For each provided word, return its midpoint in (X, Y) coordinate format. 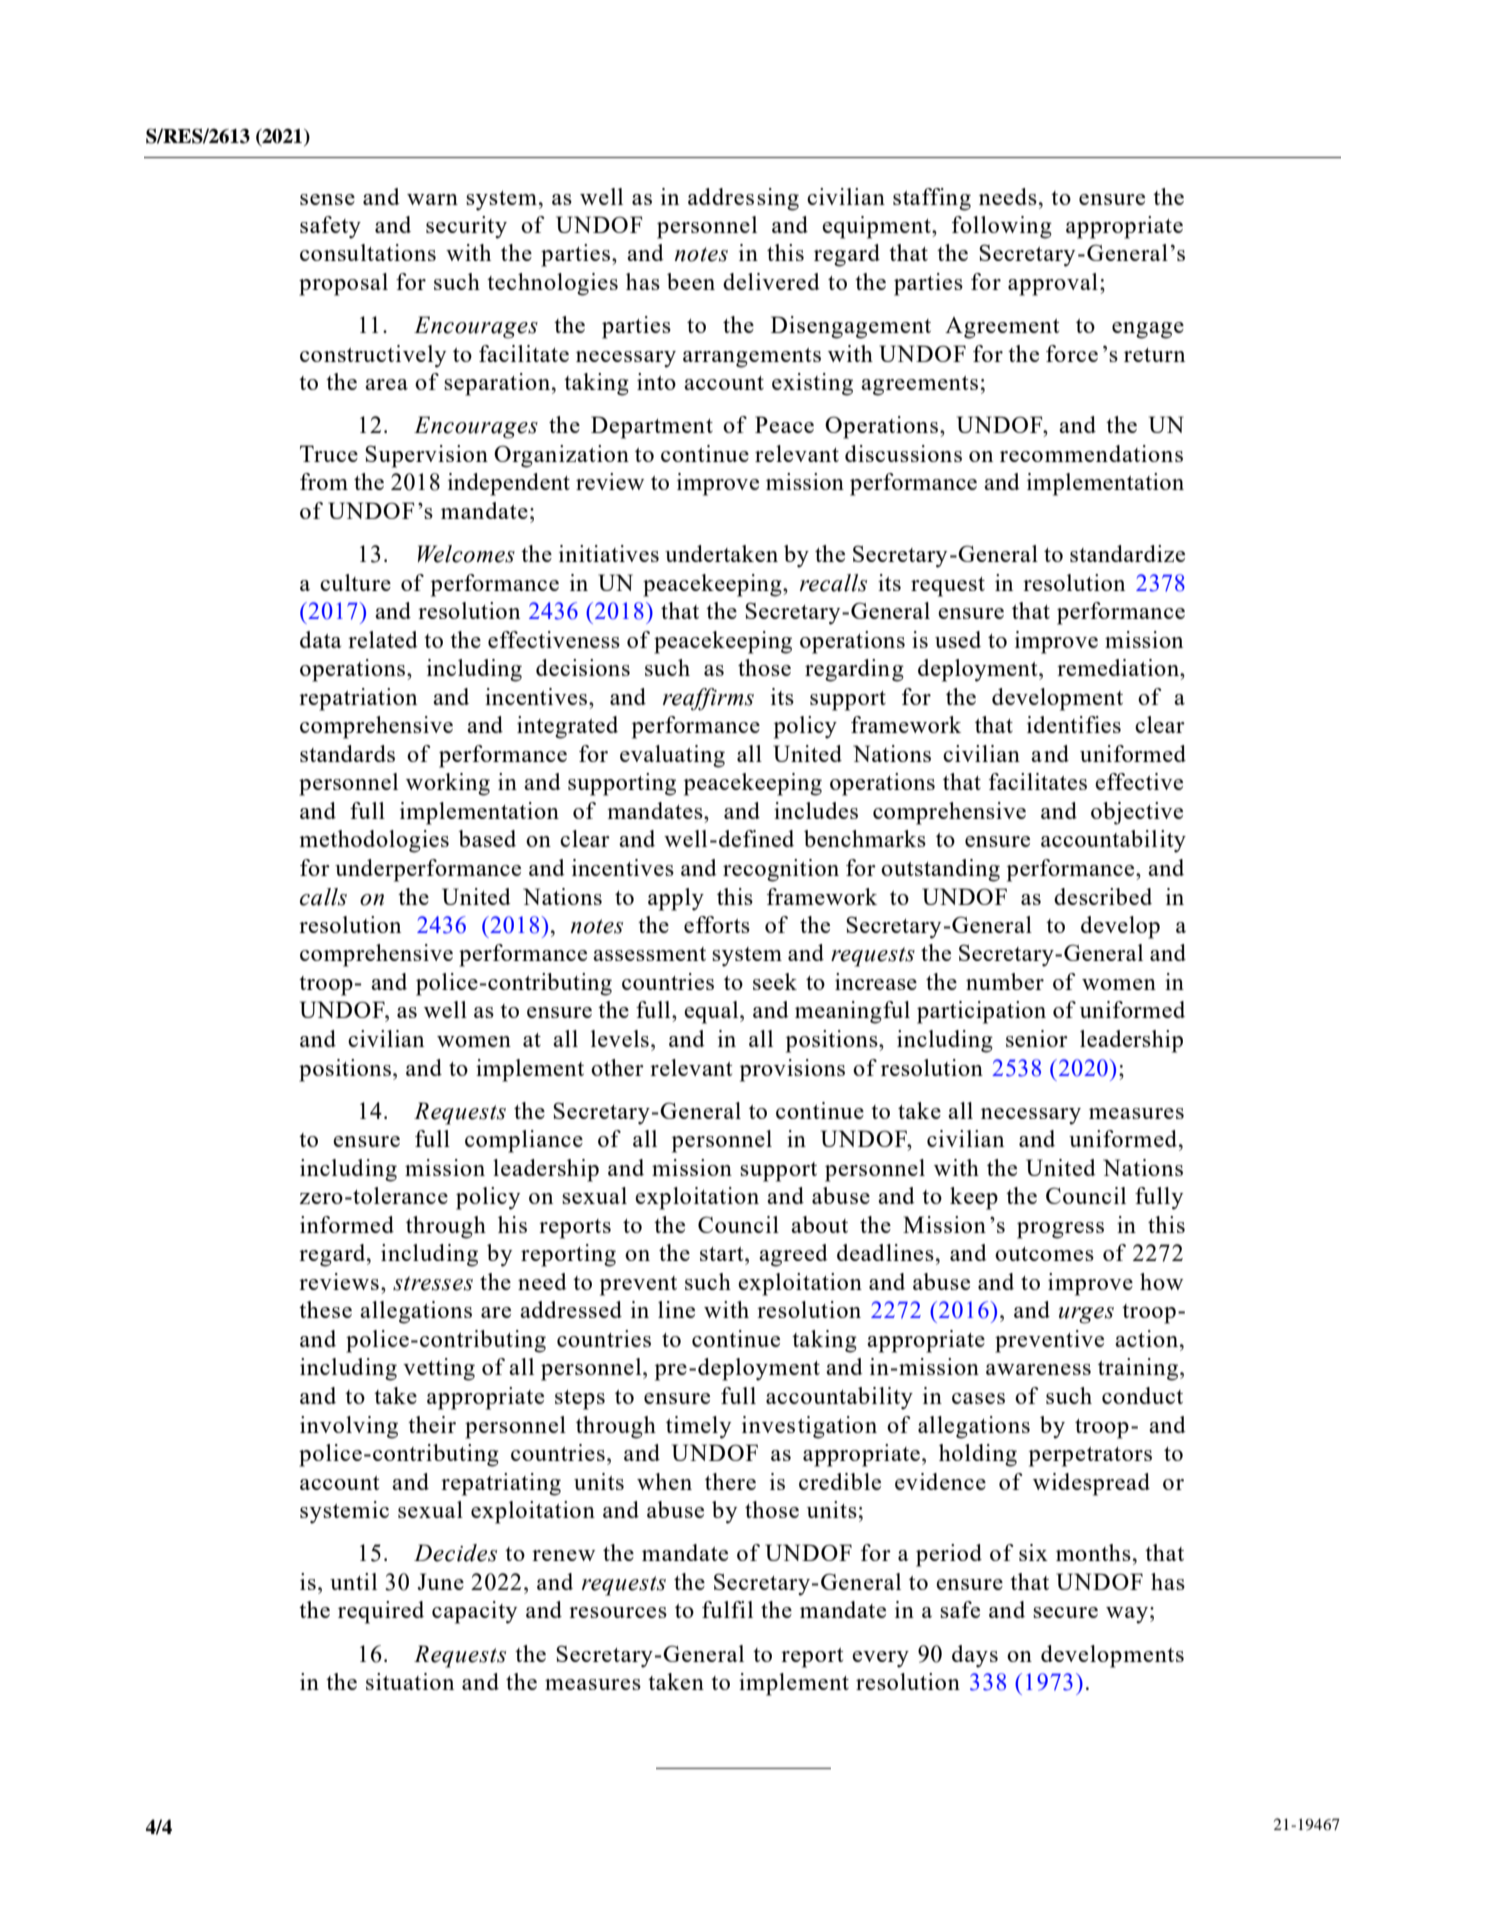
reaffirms (708, 699)
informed (347, 1224)
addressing (743, 199)
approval (1053, 284)
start (723, 1254)
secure (1065, 1612)
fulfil (727, 1609)
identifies (1074, 724)
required (381, 1612)
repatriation (358, 699)
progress (1060, 1230)
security (466, 227)
